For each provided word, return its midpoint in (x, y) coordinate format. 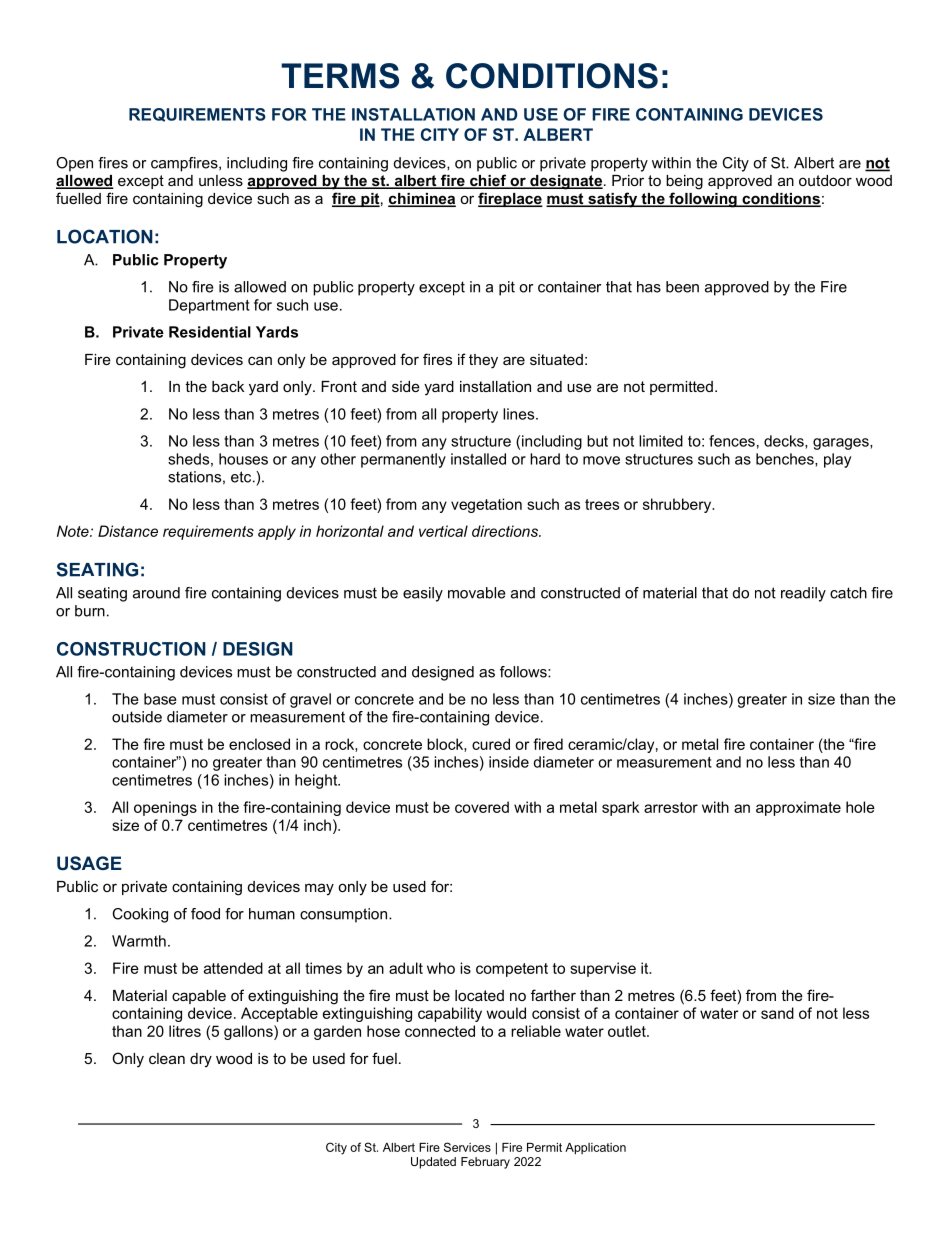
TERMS (340, 76)
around (156, 593)
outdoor (825, 180)
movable (477, 593)
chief (488, 181)
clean (167, 1058)
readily (803, 594)
